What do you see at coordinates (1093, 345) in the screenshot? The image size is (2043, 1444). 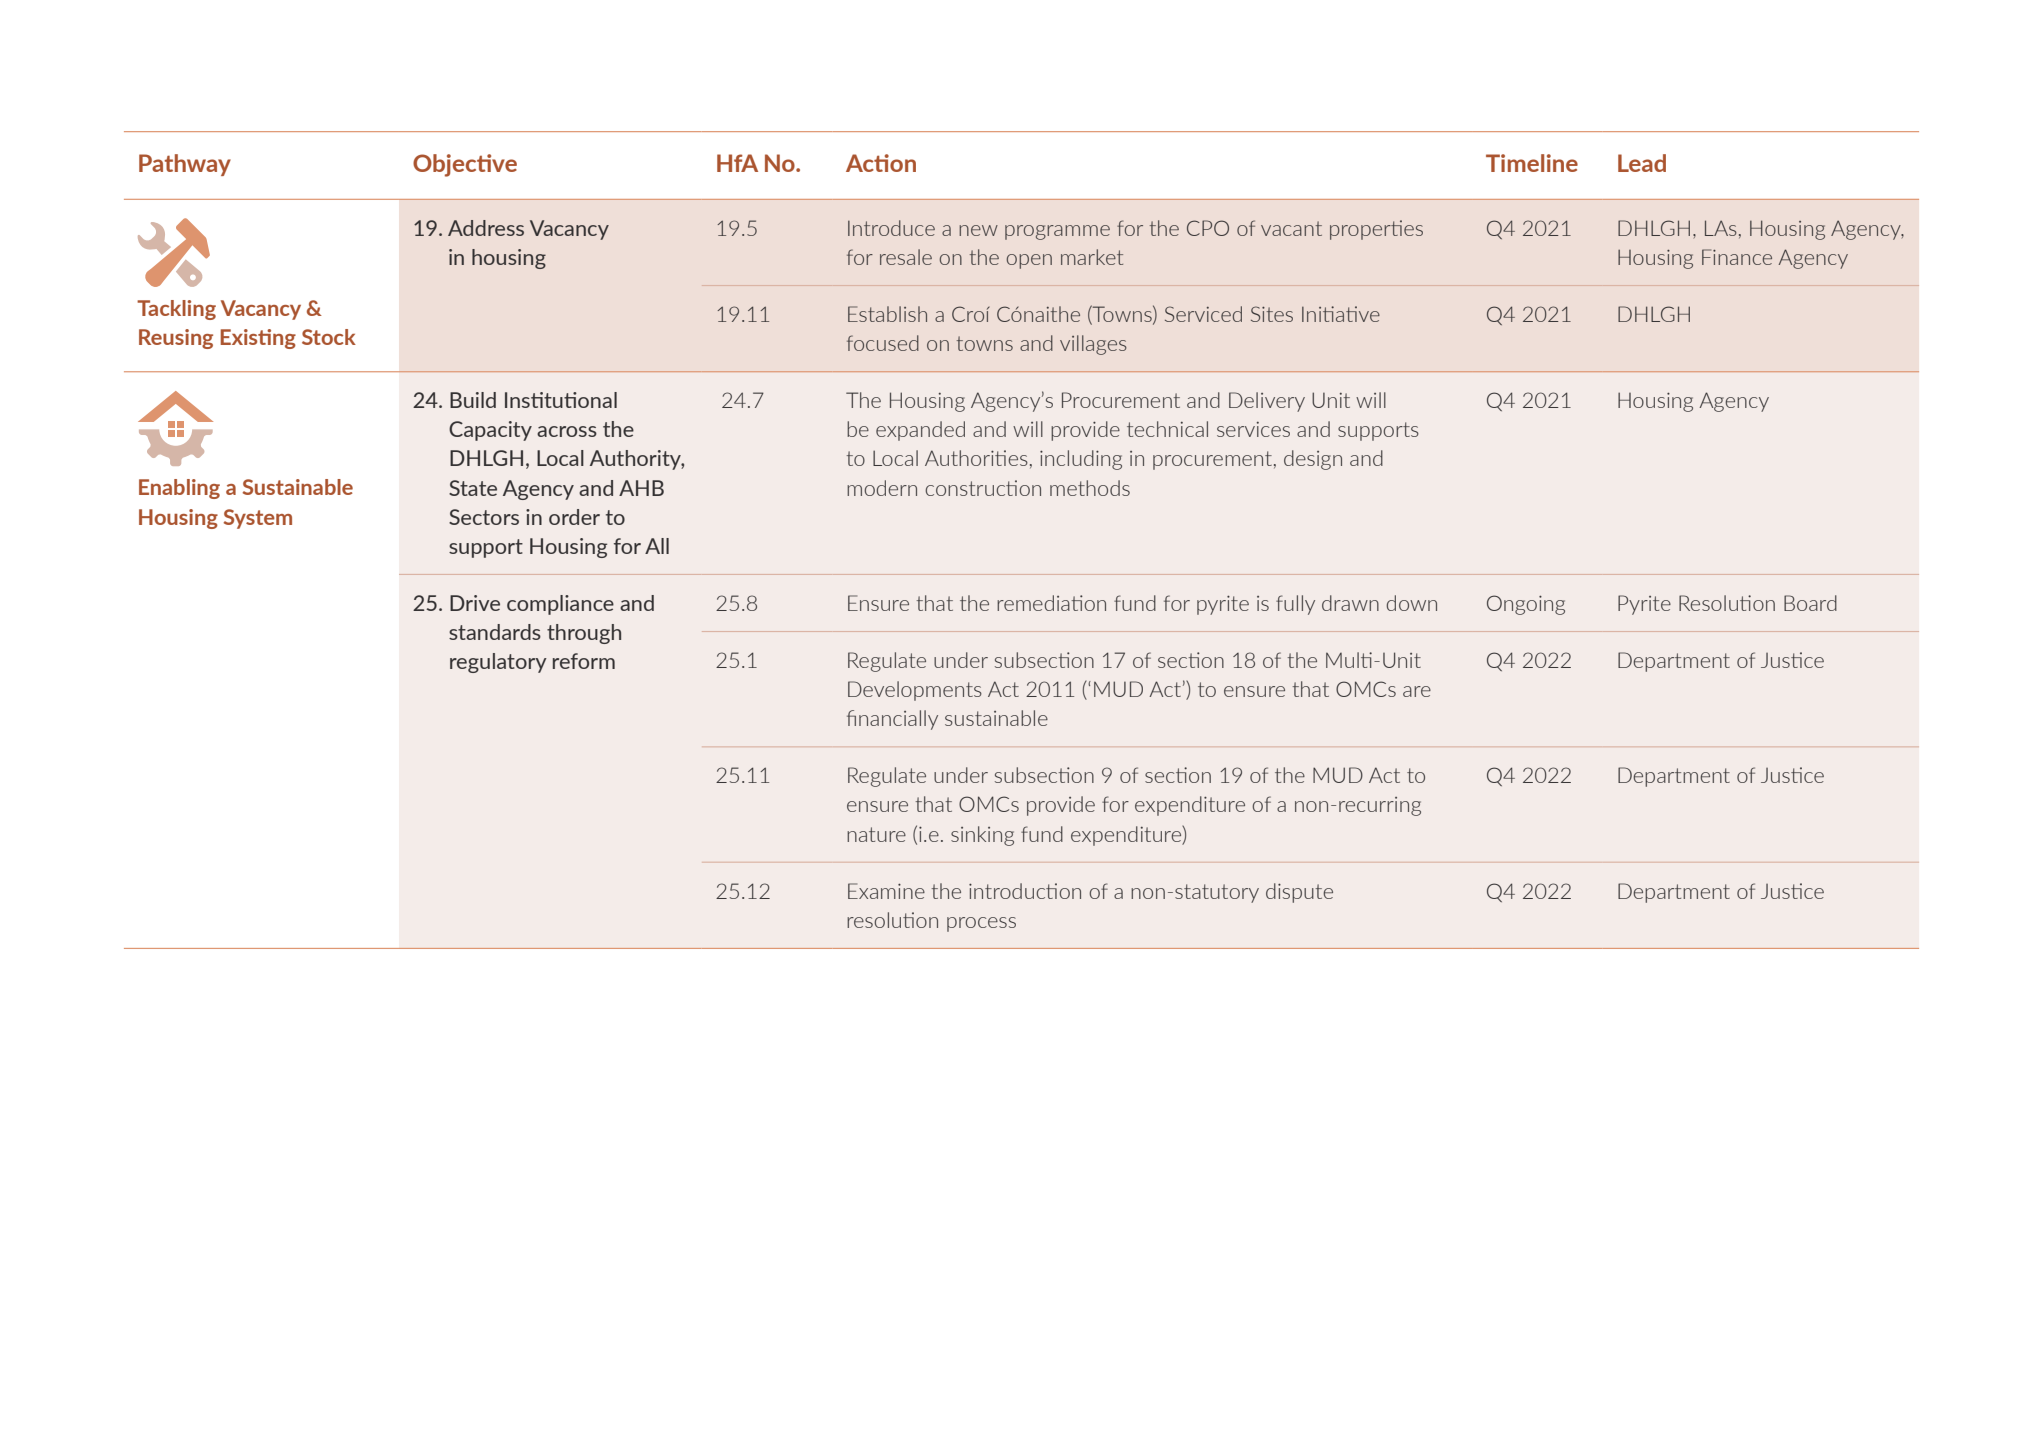 I see `villages` at bounding box center [1093, 345].
